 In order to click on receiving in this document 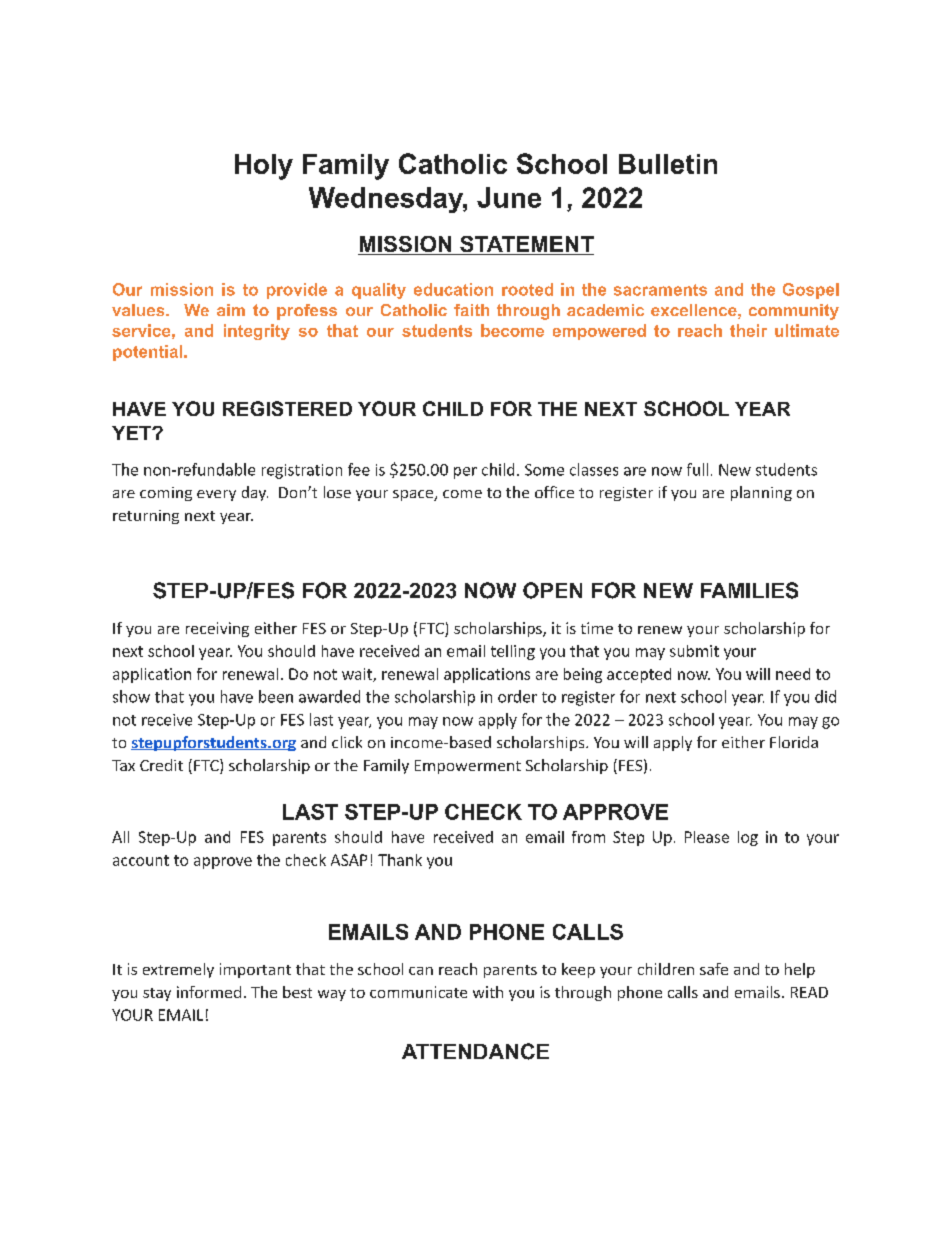, I will do `click(217, 629)`.
